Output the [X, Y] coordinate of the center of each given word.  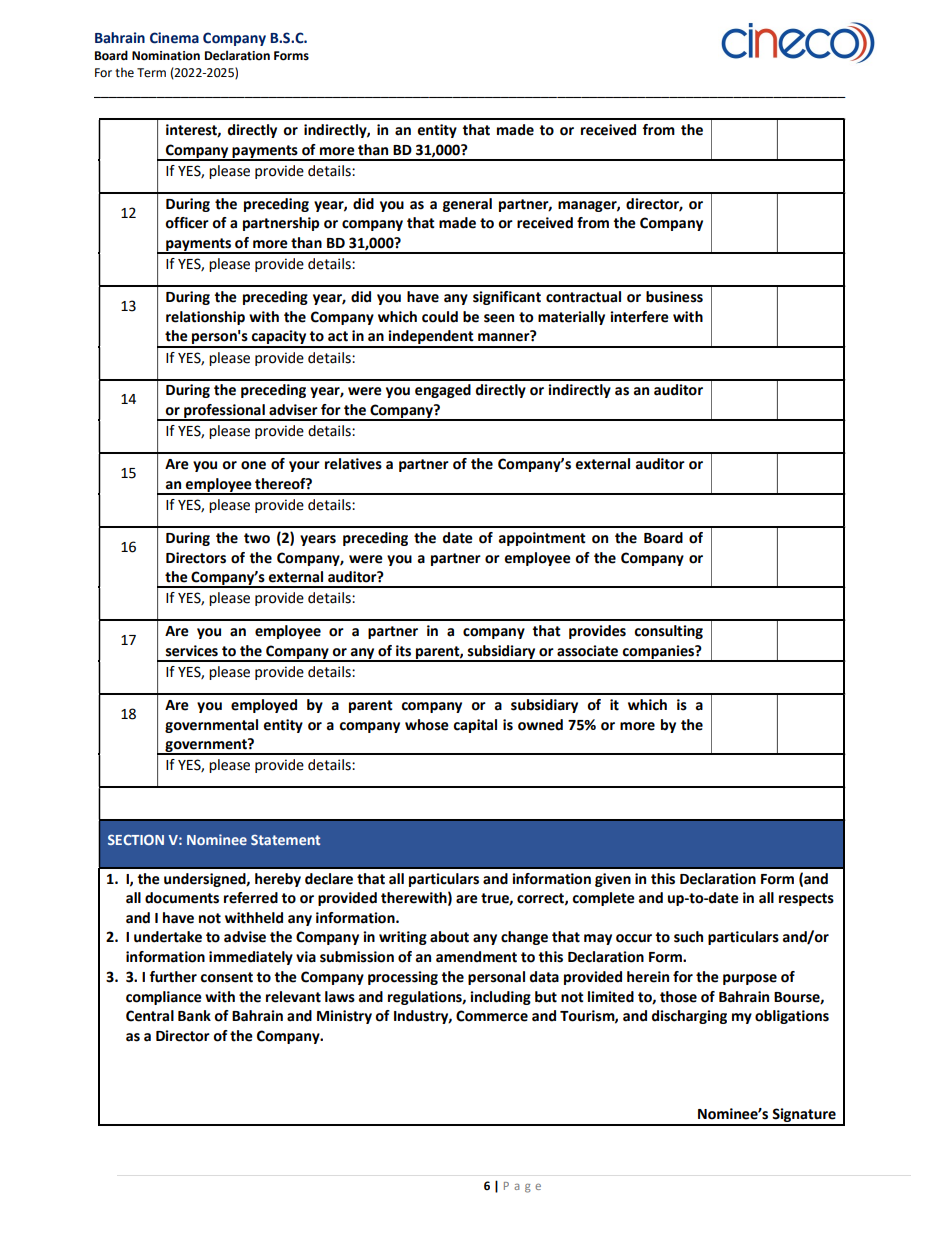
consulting [668, 632]
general [467, 205]
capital [475, 726]
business [674, 297]
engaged [443, 391]
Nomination [166, 56]
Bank [194, 1016]
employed [264, 706]
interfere [639, 317]
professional [224, 412]
